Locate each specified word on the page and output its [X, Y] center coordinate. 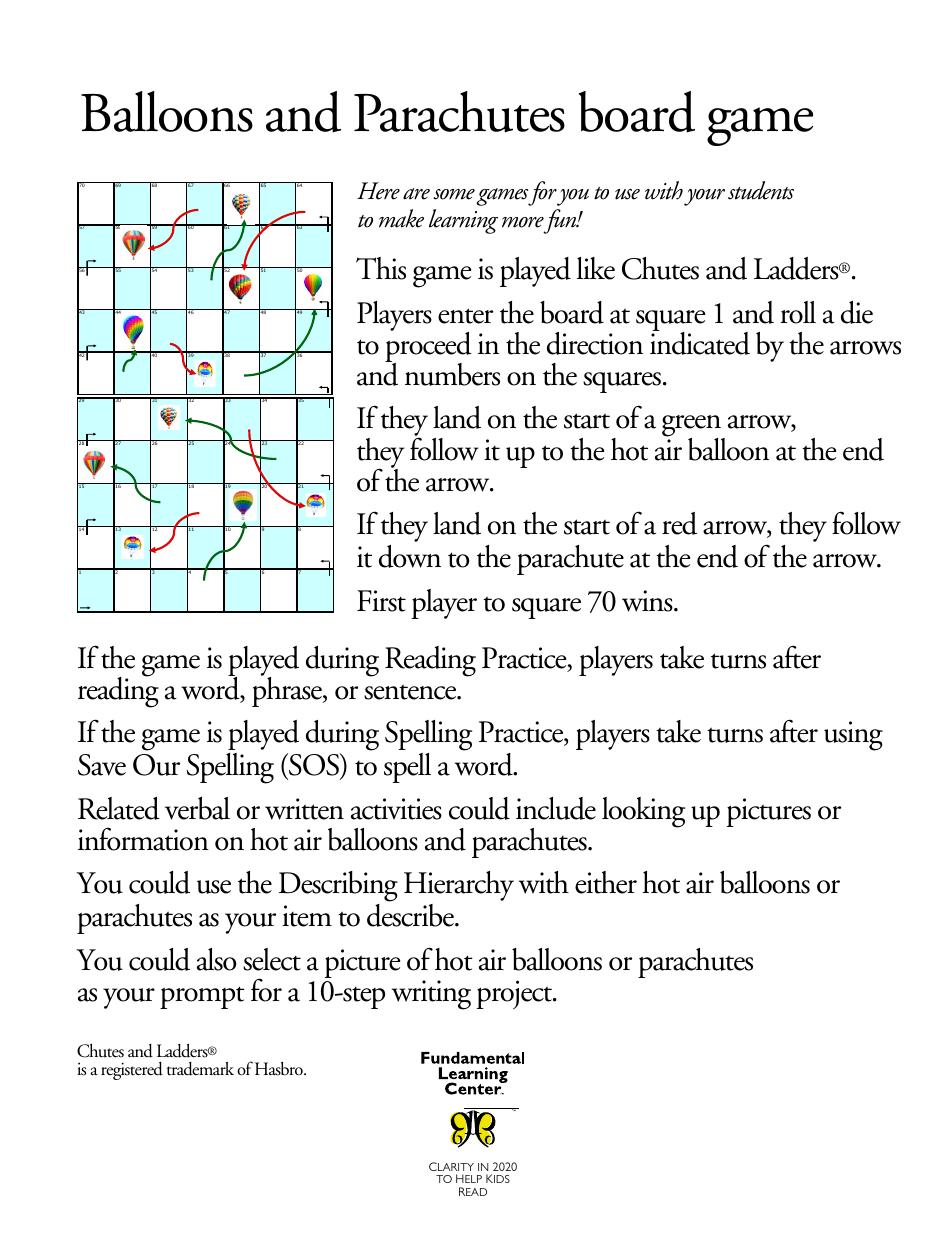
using [853, 736]
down [410, 556]
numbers [452, 374]
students [761, 190]
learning [463, 221]
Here [378, 191]
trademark [200, 1069]
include [556, 808]
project [516, 994]
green [693, 427]
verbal [197, 808]
